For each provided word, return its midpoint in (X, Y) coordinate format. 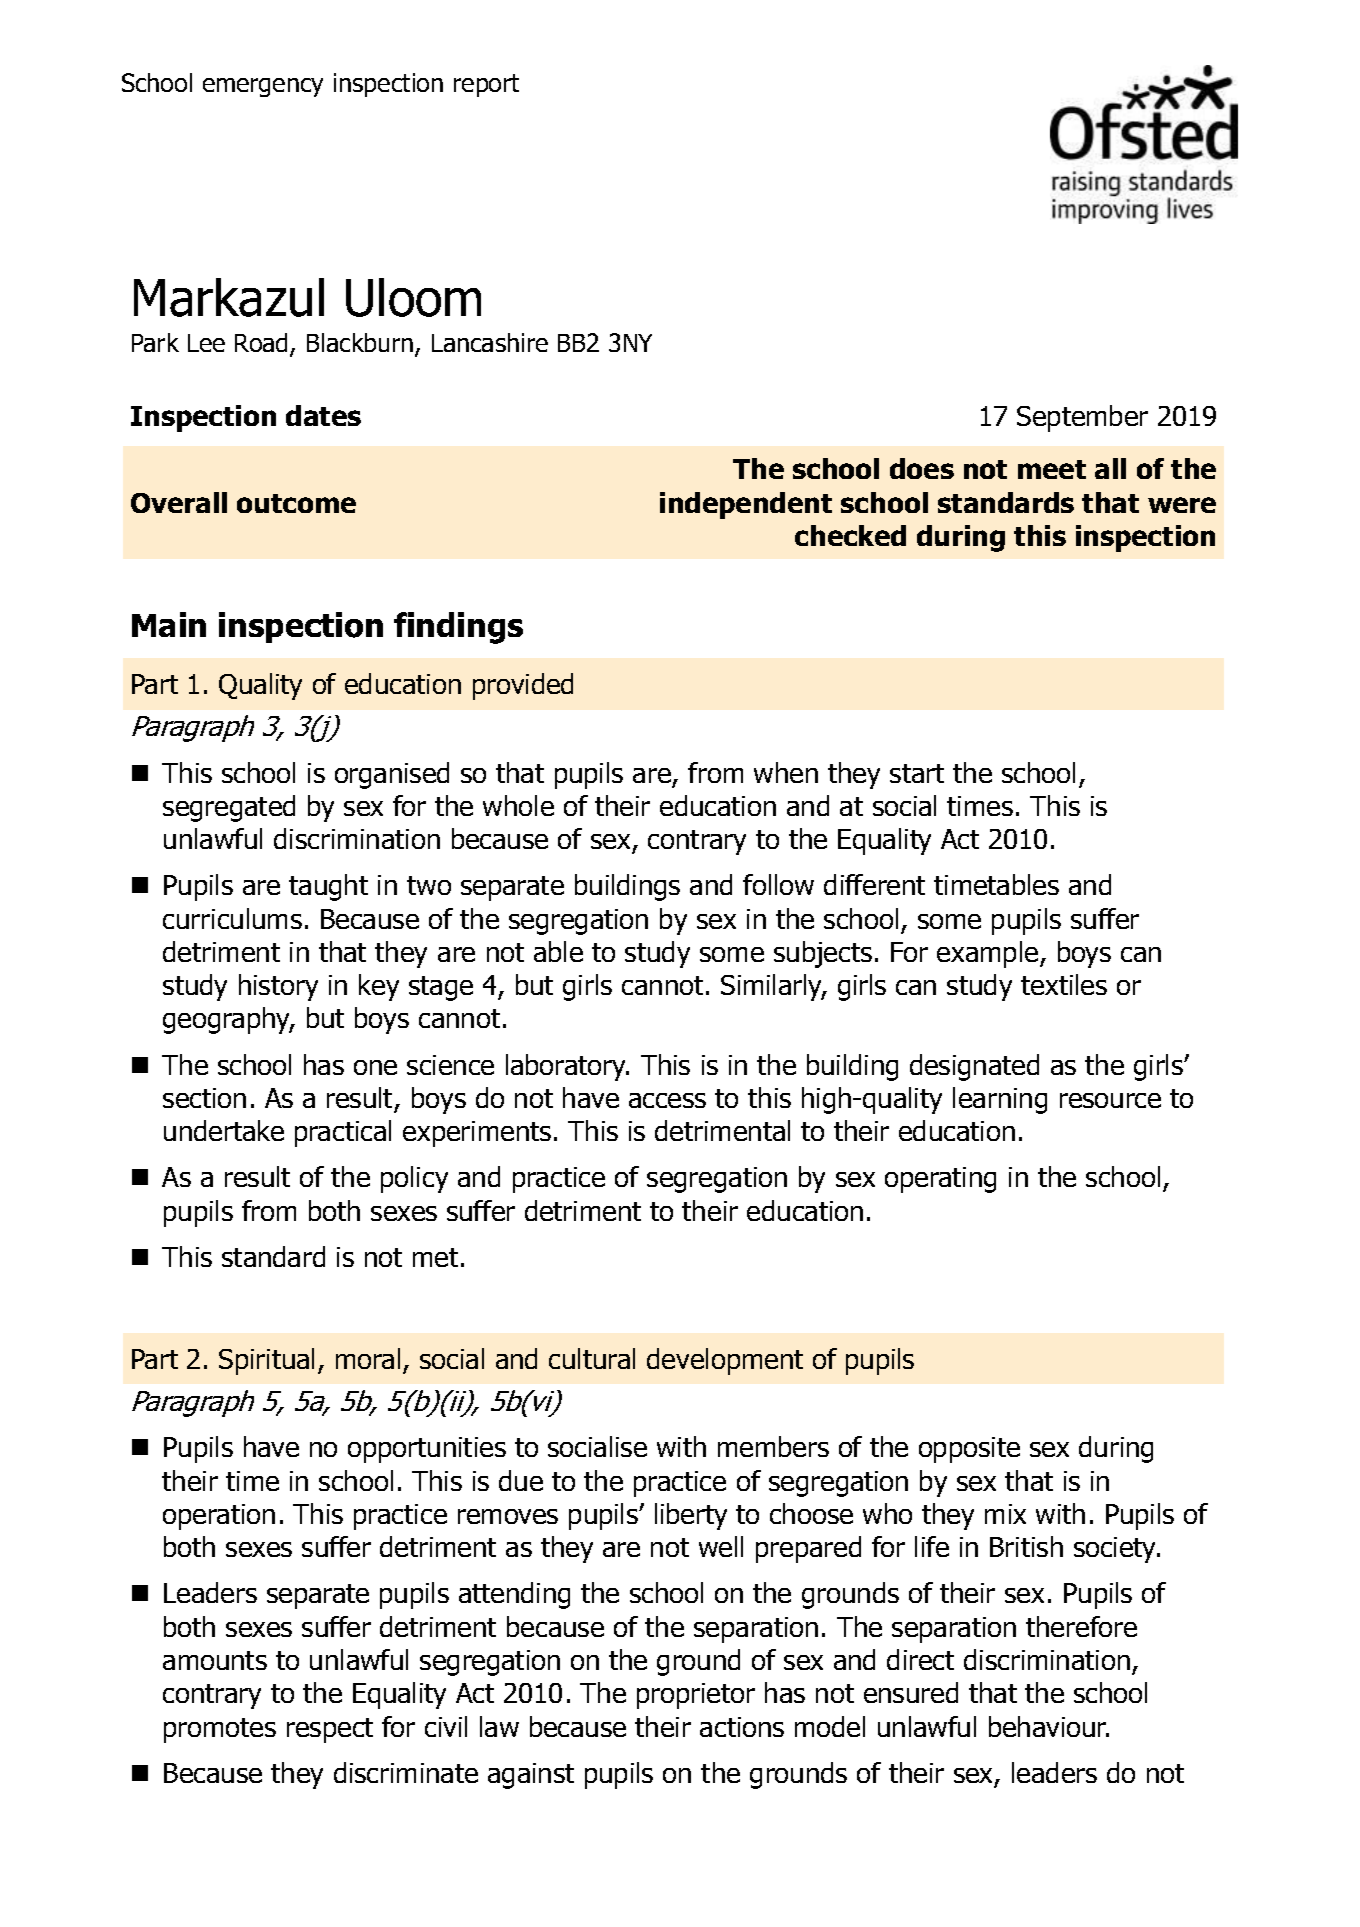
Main (169, 624)
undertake (224, 1130)
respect (330, 1730)
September (1082, 418)
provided (523, 686)
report (486, 85)
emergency (263, 87)
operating (940, 1180)
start (917, 773)
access (667, 1100)
